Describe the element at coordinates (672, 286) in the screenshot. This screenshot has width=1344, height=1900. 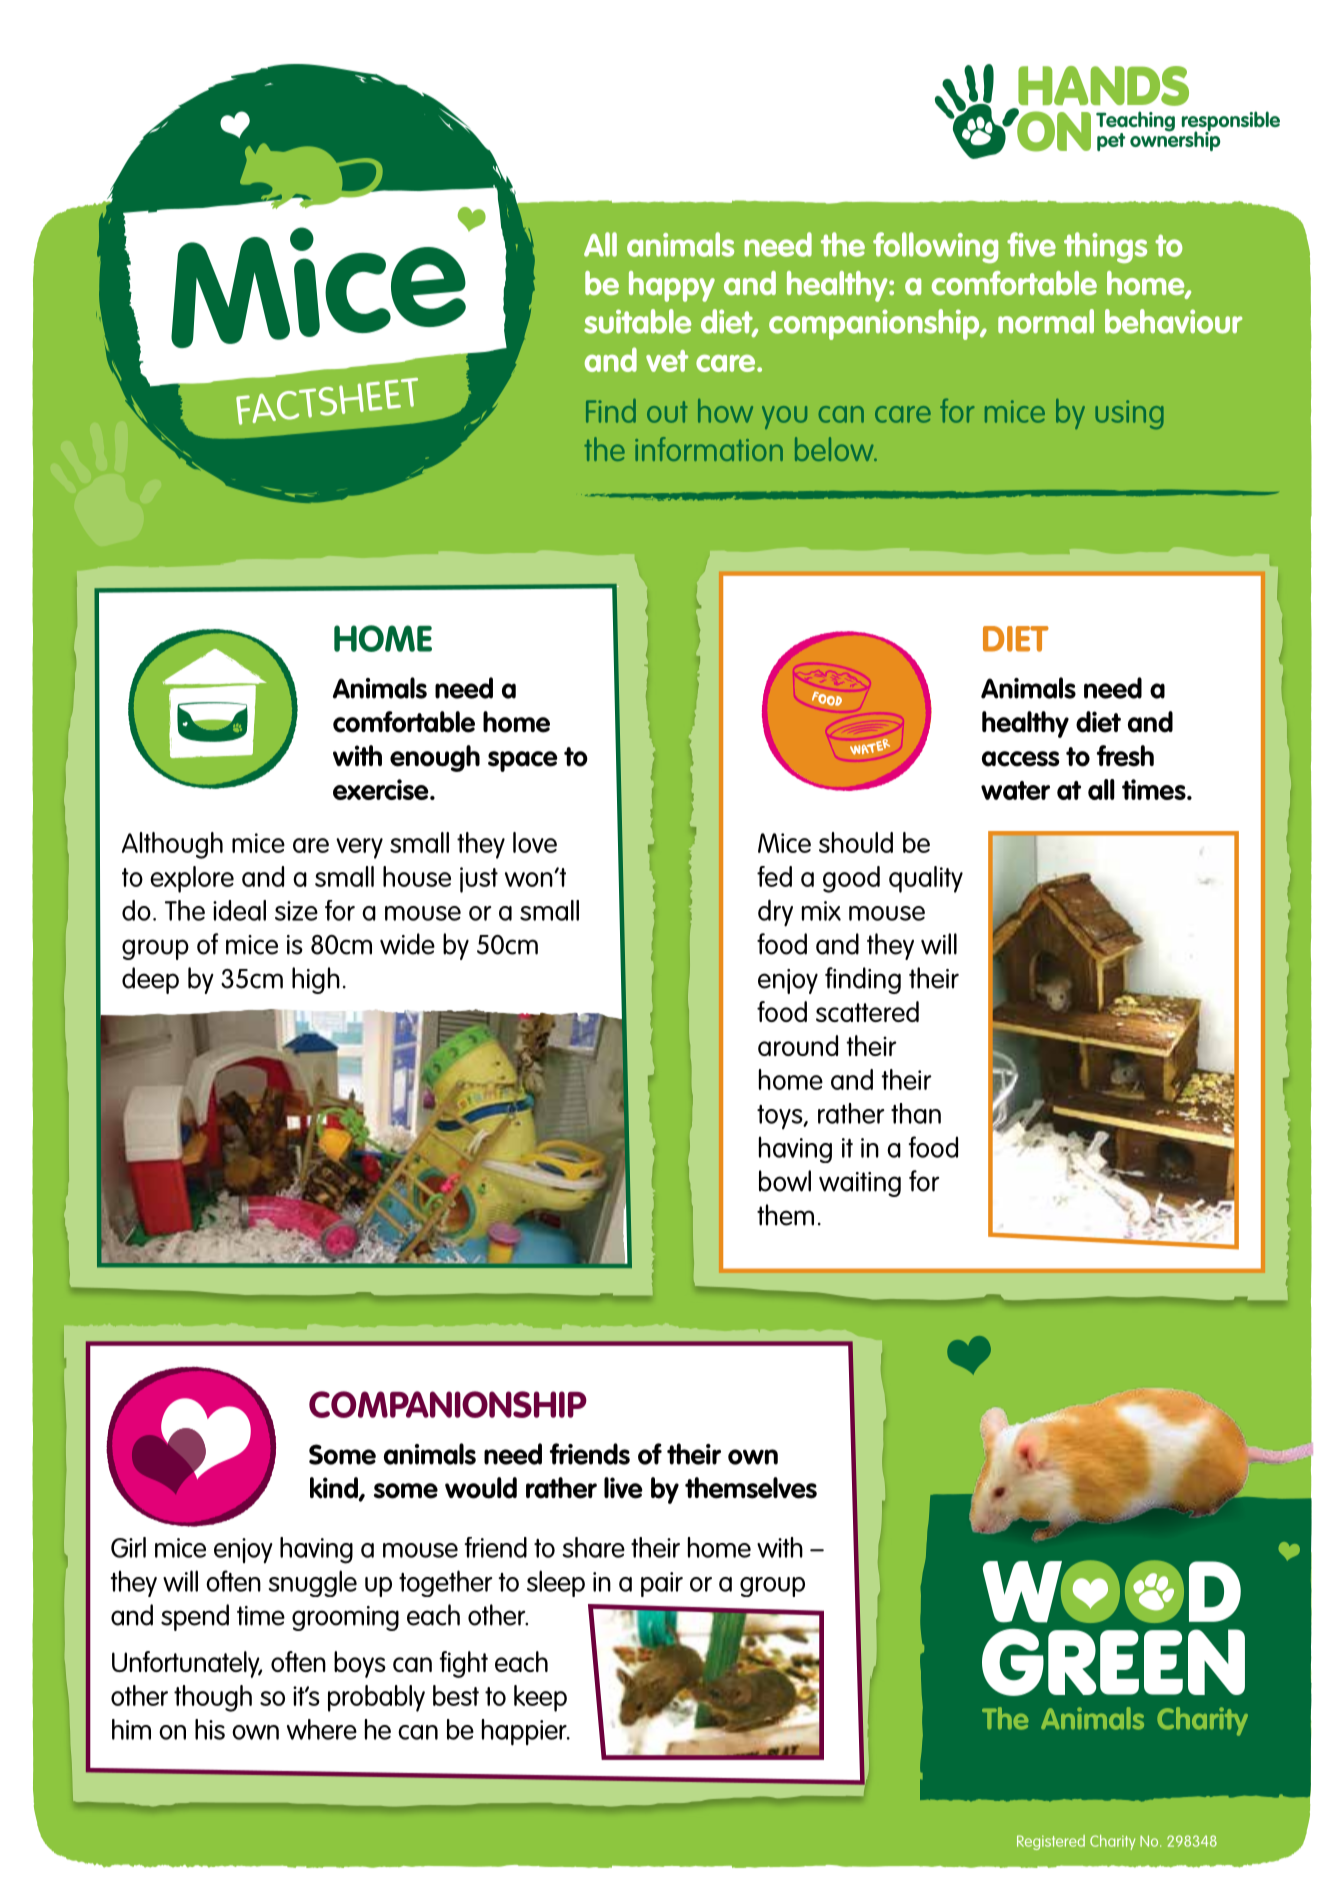
I see `happy` at that location.
